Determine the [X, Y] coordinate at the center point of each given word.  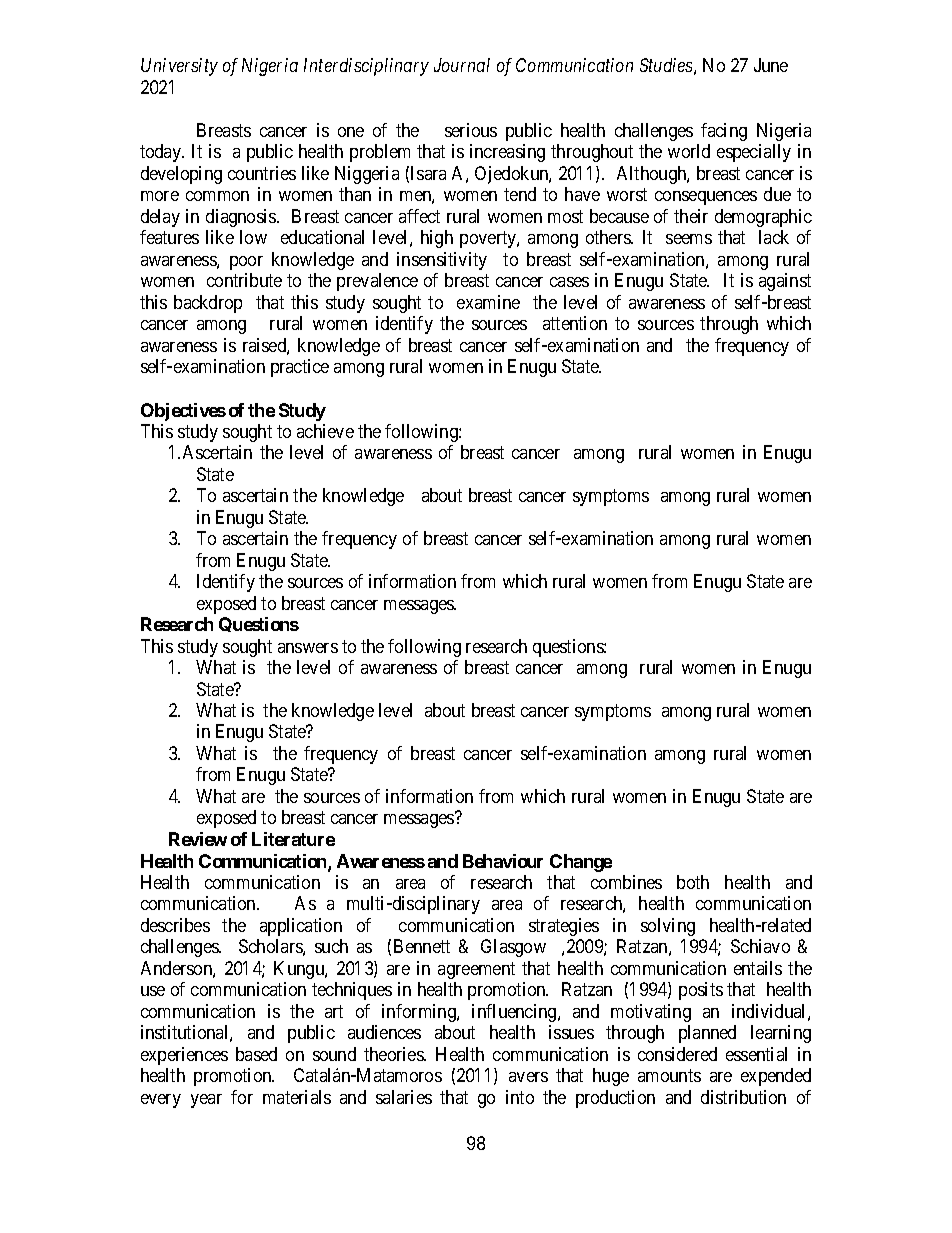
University [179, 67]
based [256, 1054]
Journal [462, 65]
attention [575, 323]
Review [198, 839]
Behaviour [503, 861]
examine [488, 302]
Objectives [183, 412]
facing [724, 132]
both [693, 882]
